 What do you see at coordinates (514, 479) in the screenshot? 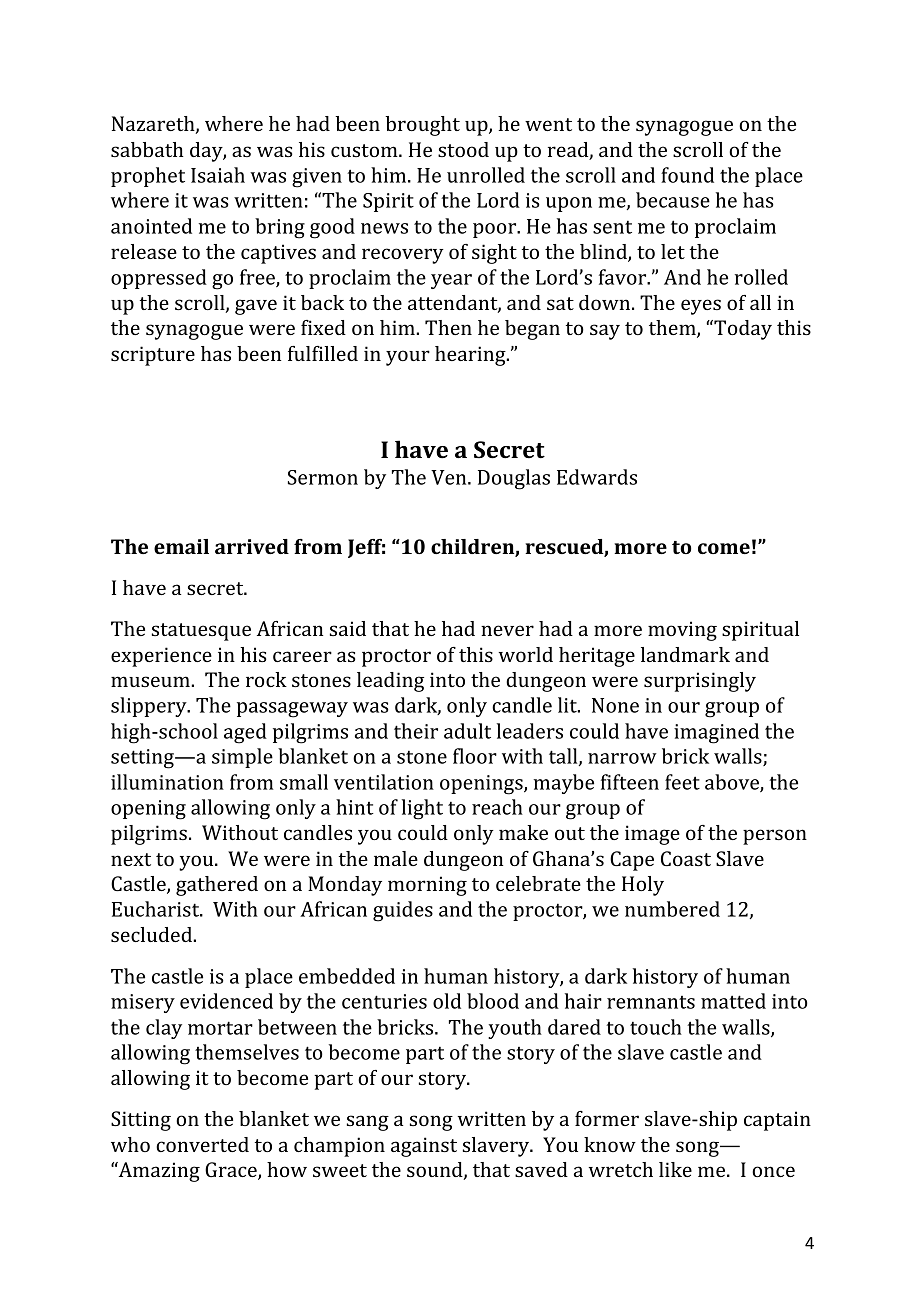
I see `Douglas` at bounding box center [514, 479].
